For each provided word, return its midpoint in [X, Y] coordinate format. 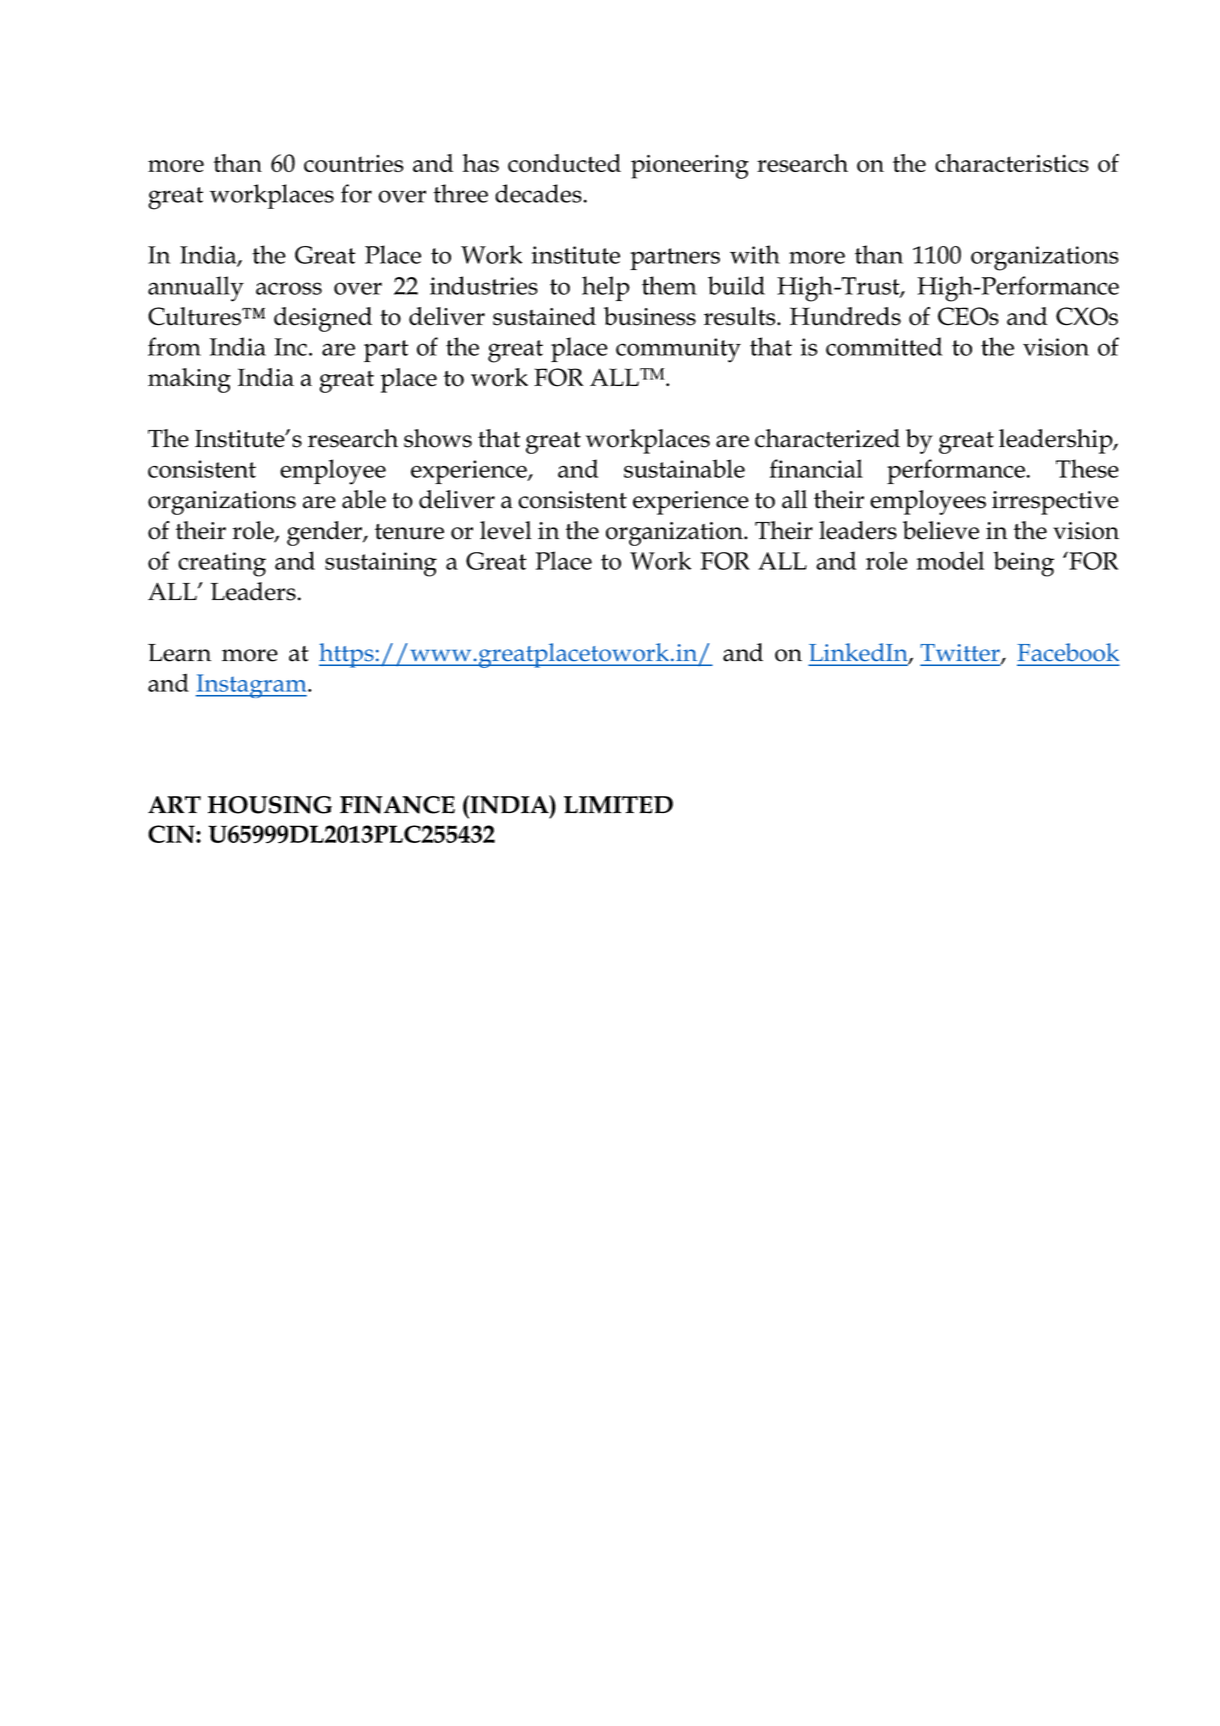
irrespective [1055, 503]
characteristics [1012, 163]
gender [325, 533]
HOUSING [270, 805]
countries [354, 163]
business [650, 316]
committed [884, 346]
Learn [179, 653]
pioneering [690, 167]
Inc [291, 347]
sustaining [381, 564]
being [1023, 564]
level [505, 530]
